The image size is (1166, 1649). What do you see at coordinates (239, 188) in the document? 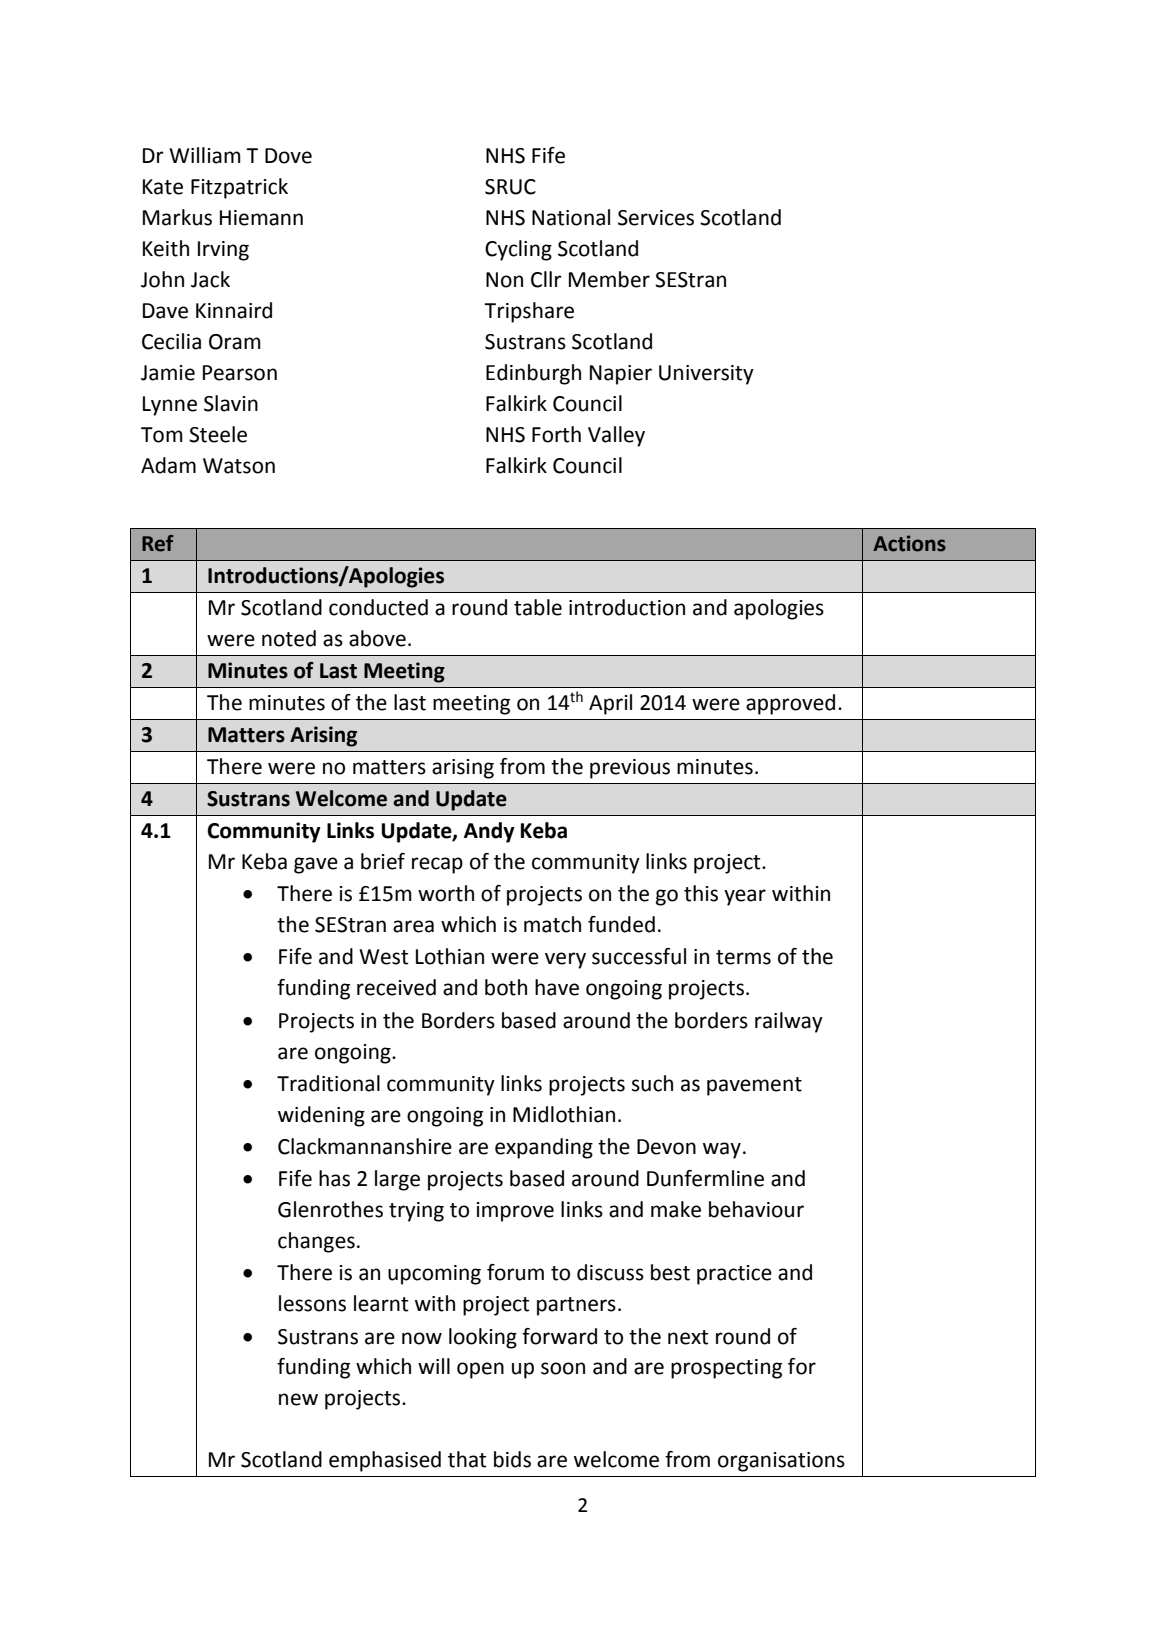
I see `Fitzpatrick` at bounding box center [239, 188].
